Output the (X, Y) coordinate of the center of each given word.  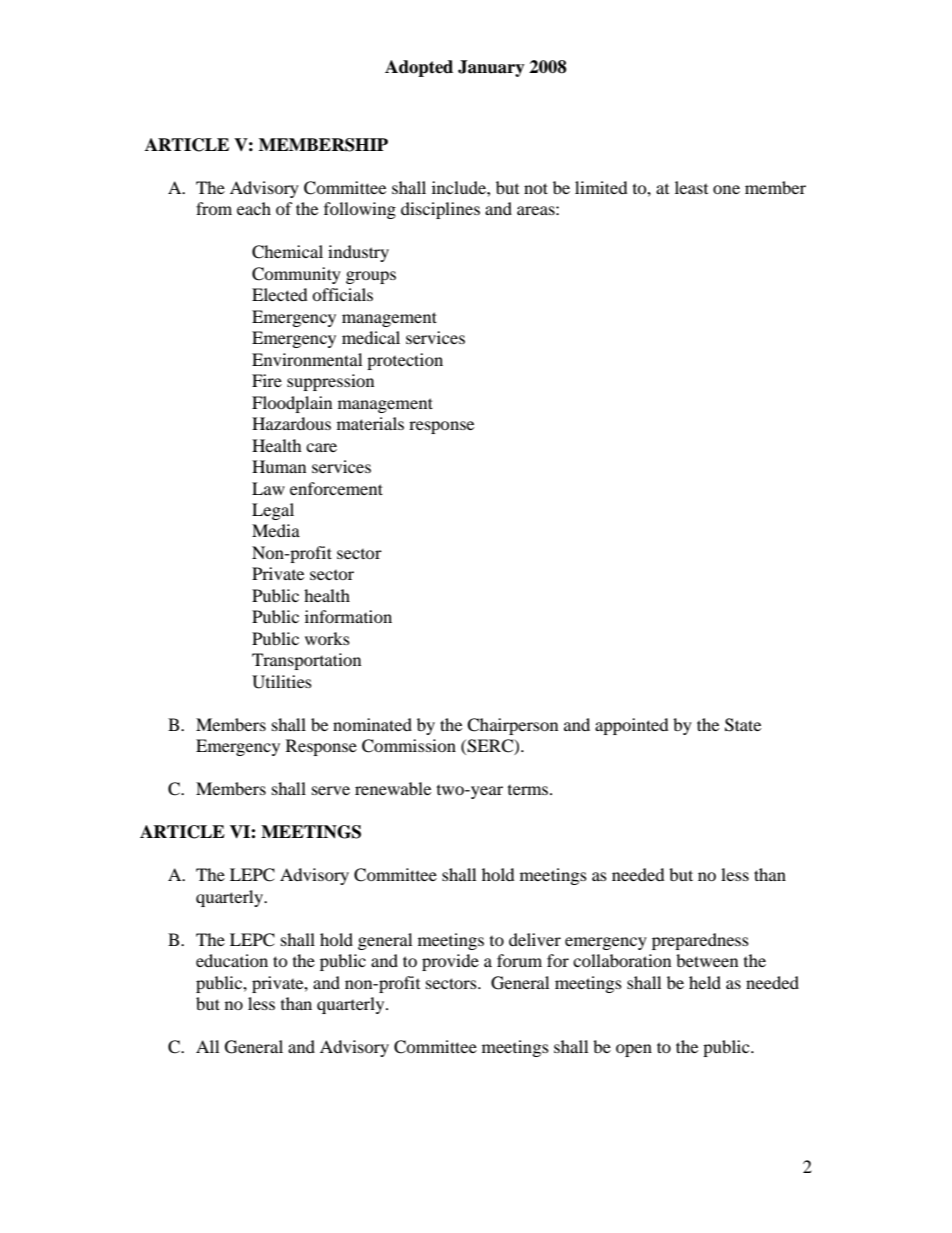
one (726, 189)
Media (276, 530)
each (254, 208)
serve (331, 790)
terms (529, 790)
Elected (280, 294)
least (691, 187)
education (232, 960)
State (743, 725)
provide (450, 962)
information (348, 616)
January (491, 68)
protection (405, 361)
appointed (632, 726)
